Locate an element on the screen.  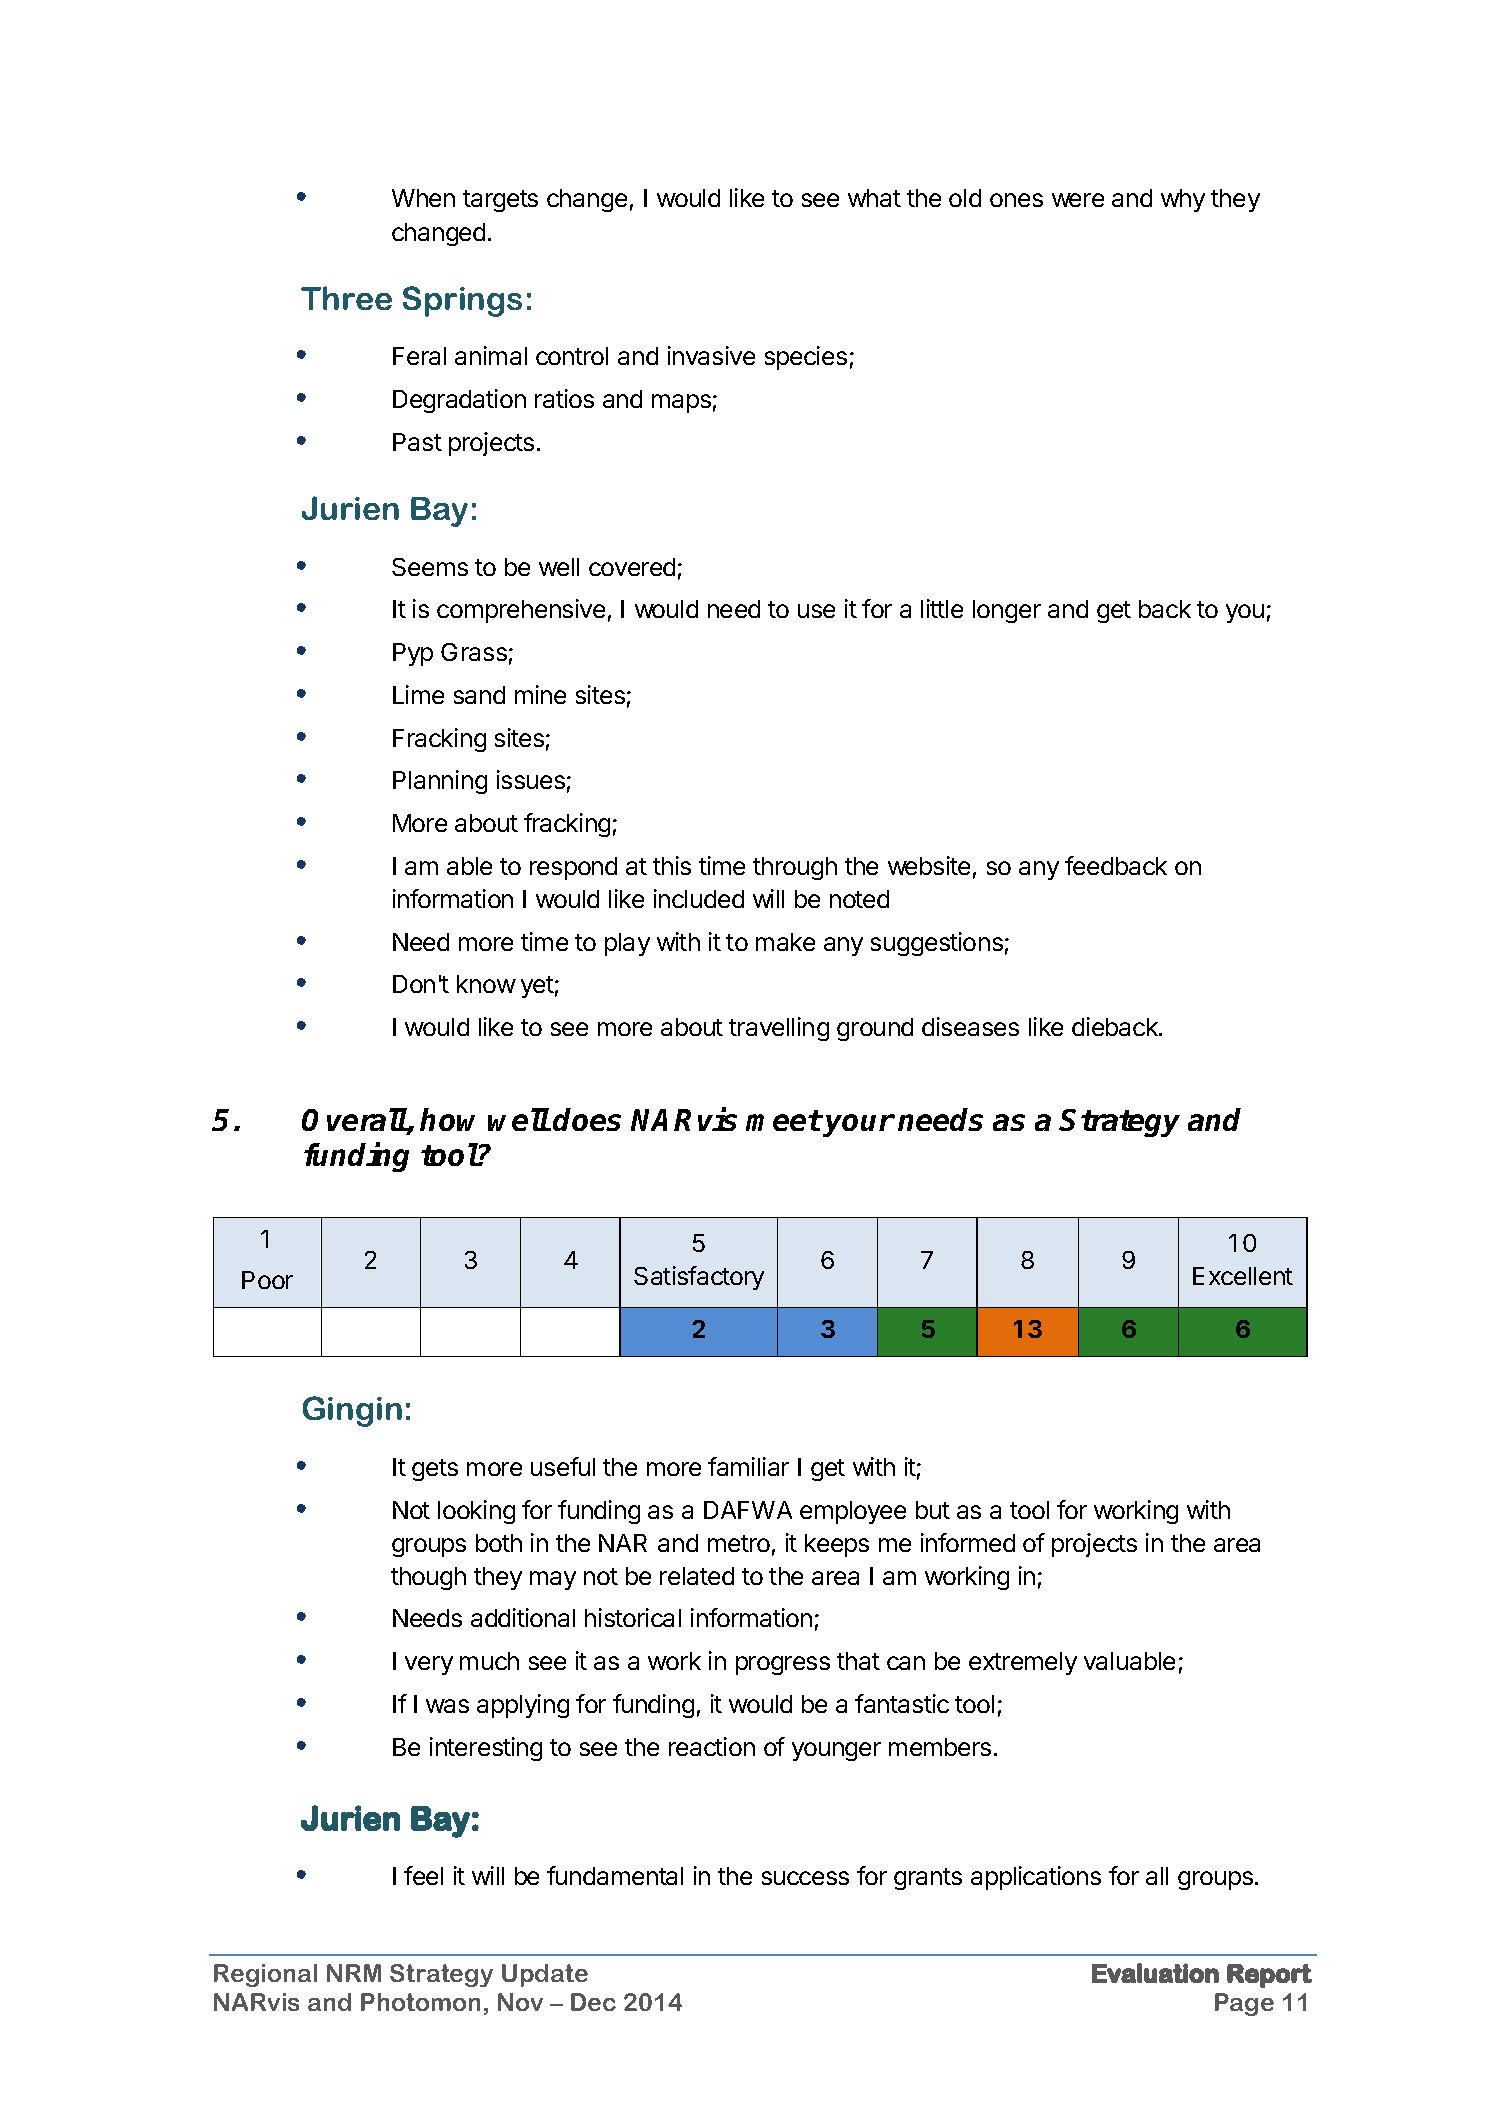
feel is located at coordinates (423, 1875).
